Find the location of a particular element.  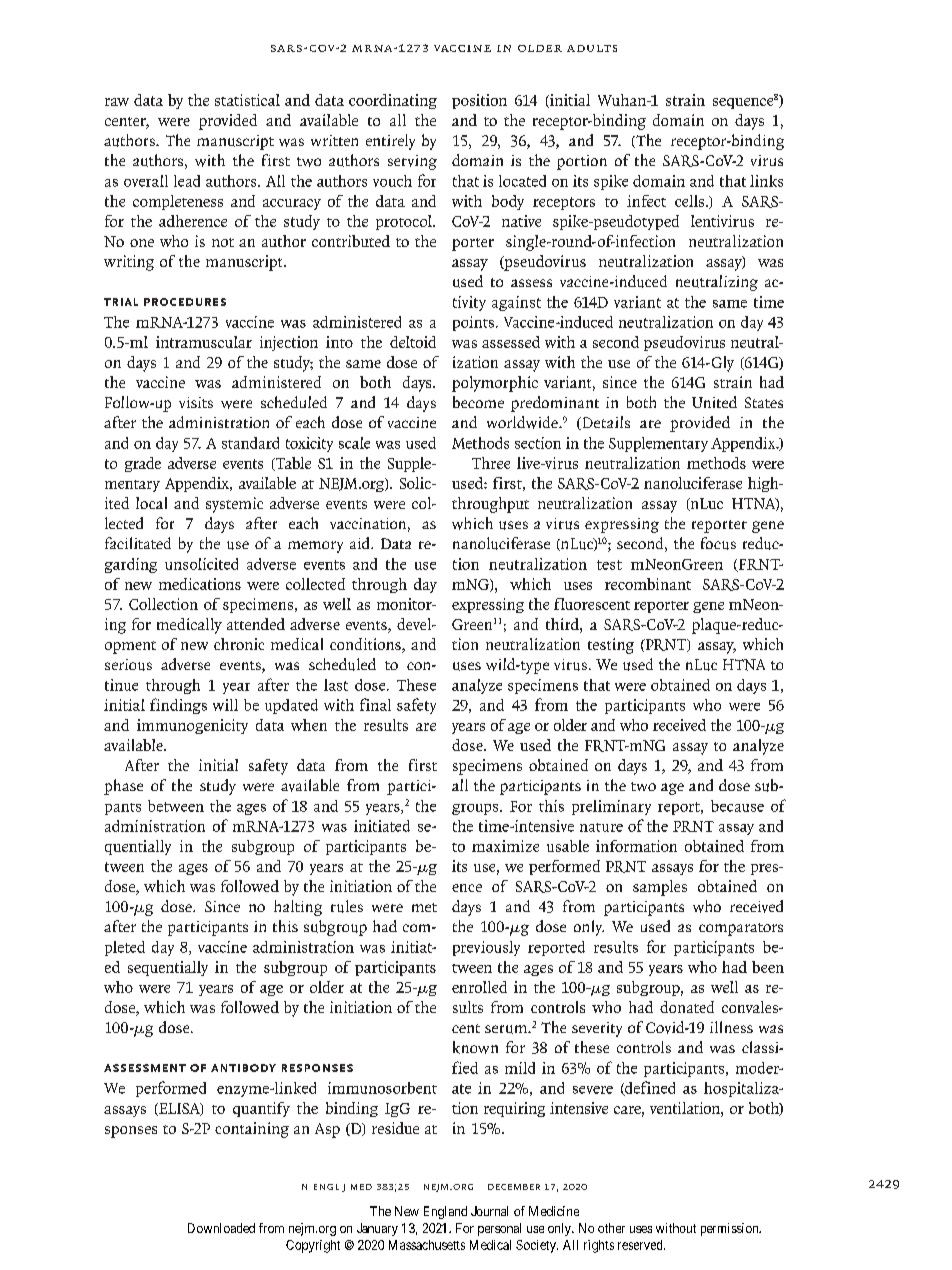

Massachusetts is located at coordinates (427, 1245).
